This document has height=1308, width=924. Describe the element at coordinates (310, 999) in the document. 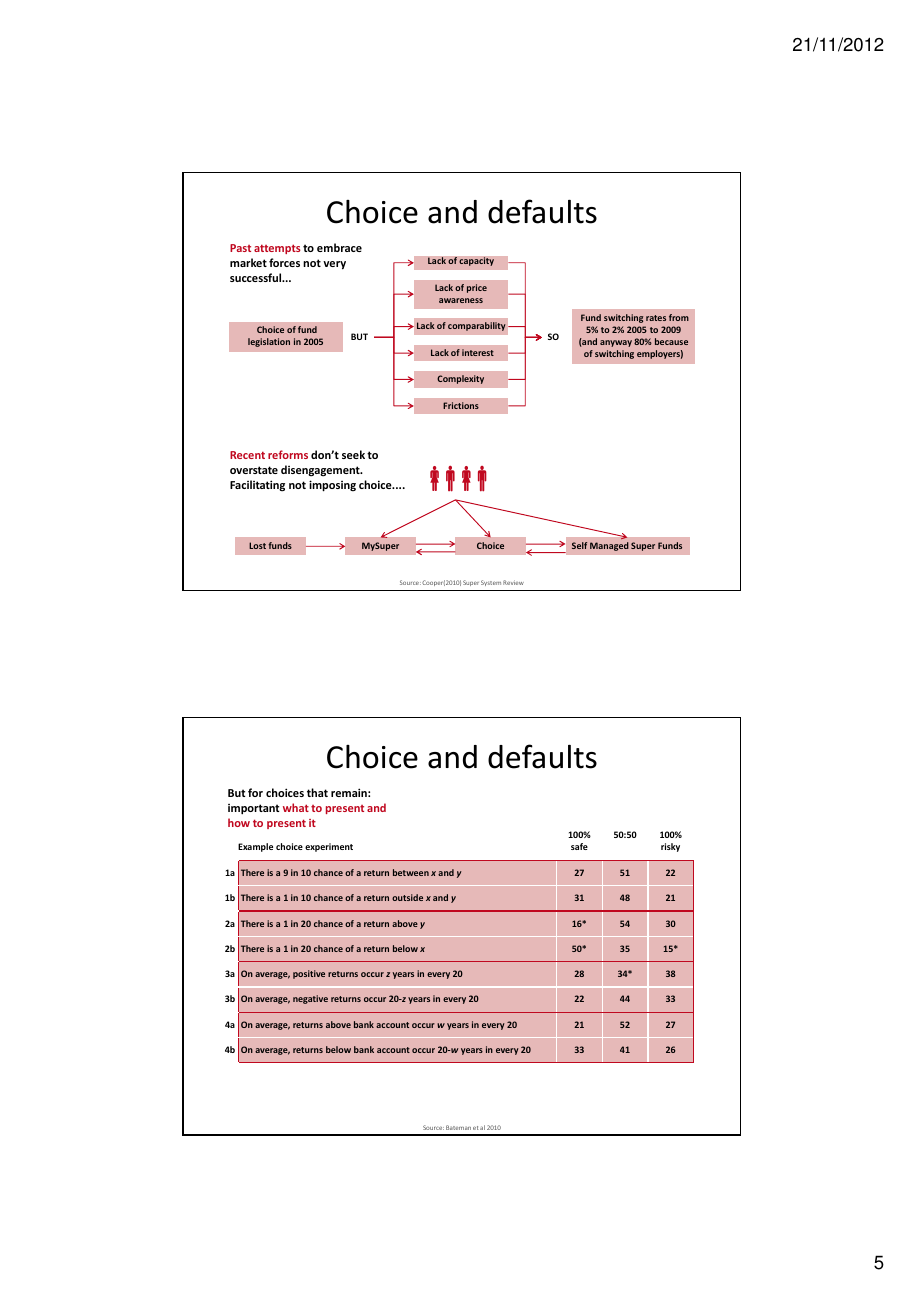

I see `negative` at that location.
